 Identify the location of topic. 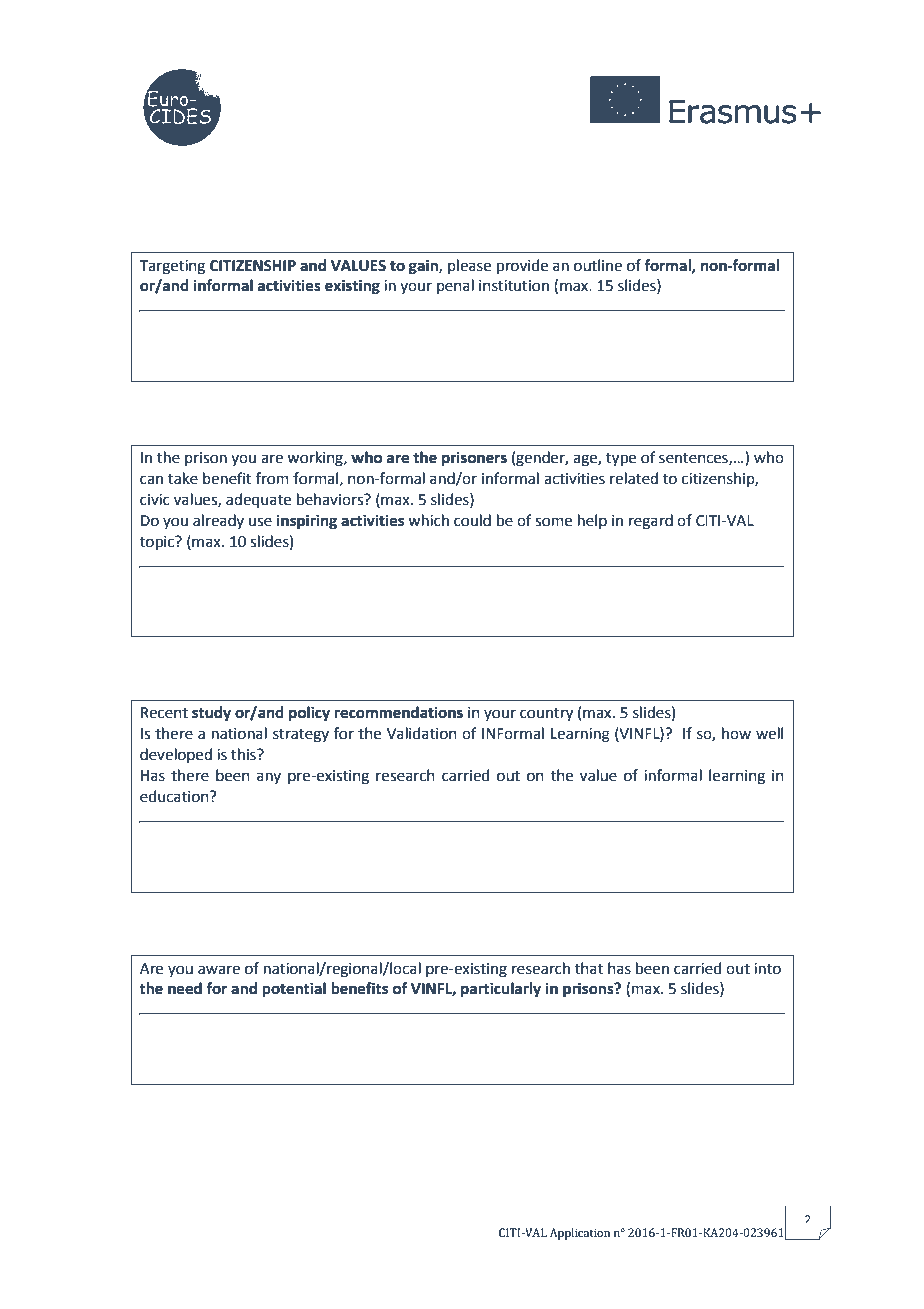
(158, 542).
